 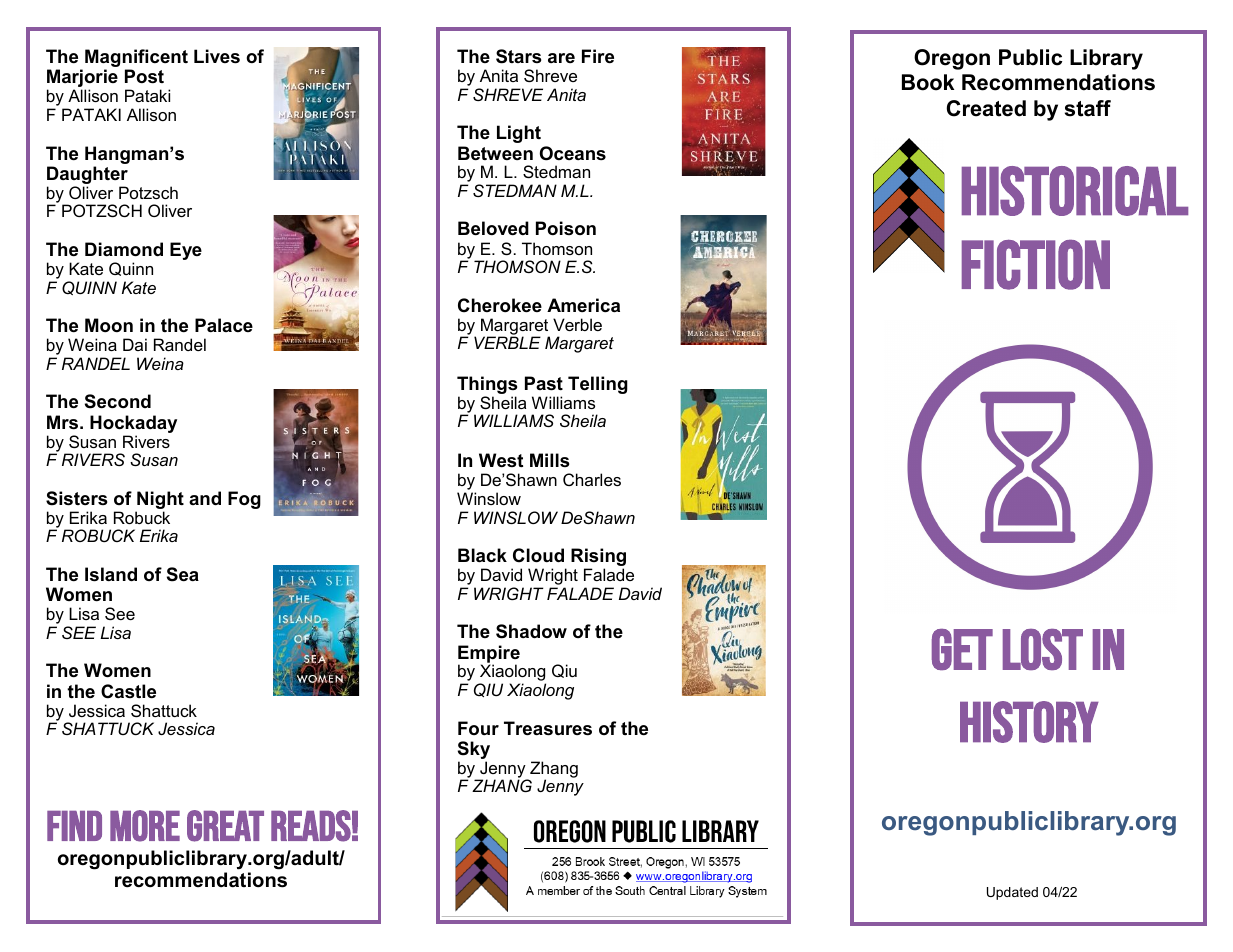 What do you see at coordinates (225, 826) in the screenshot?
I see `great` at bounding box center [225, 826].
